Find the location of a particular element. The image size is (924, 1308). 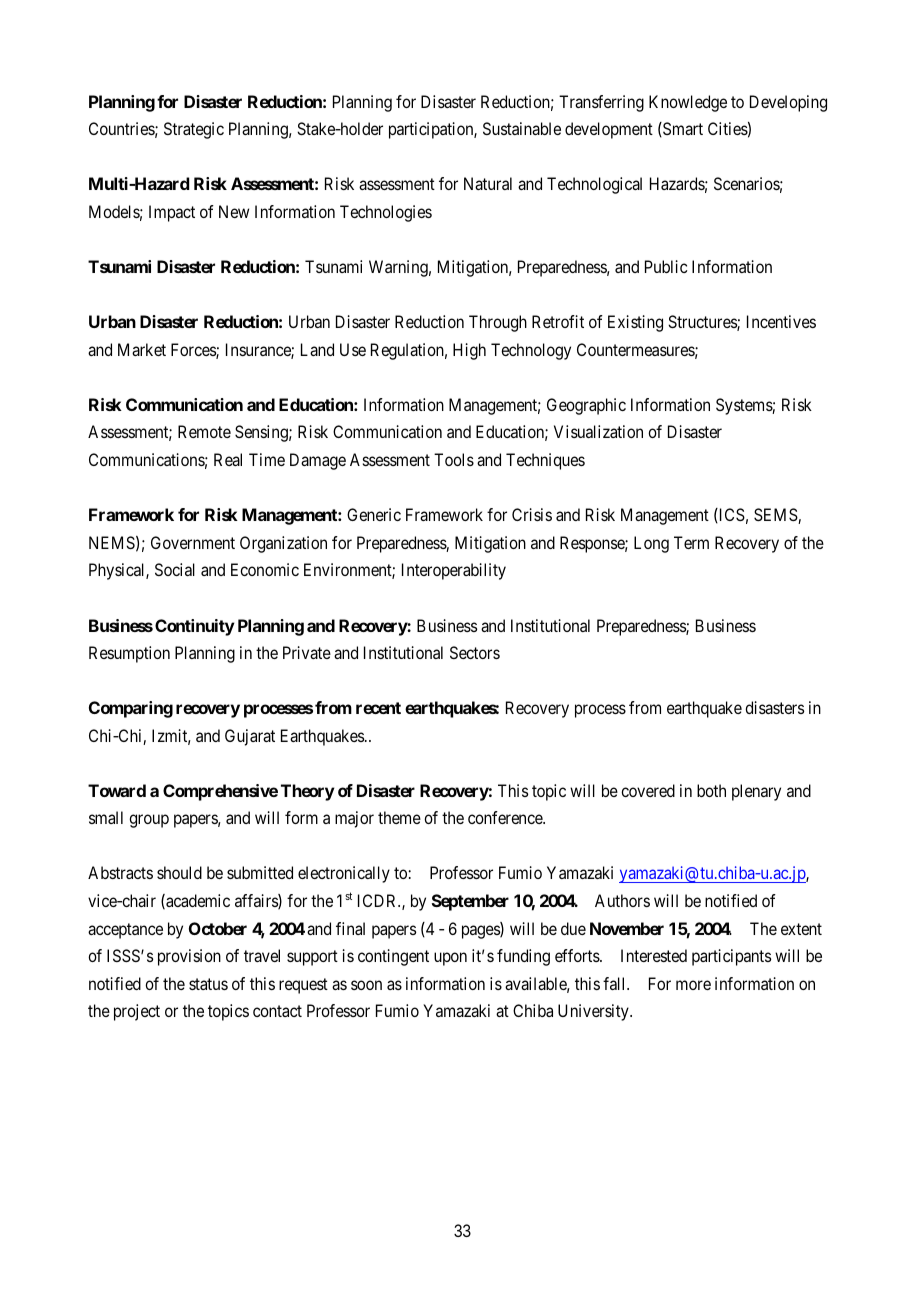

High is located at coordinates (469, 351).
